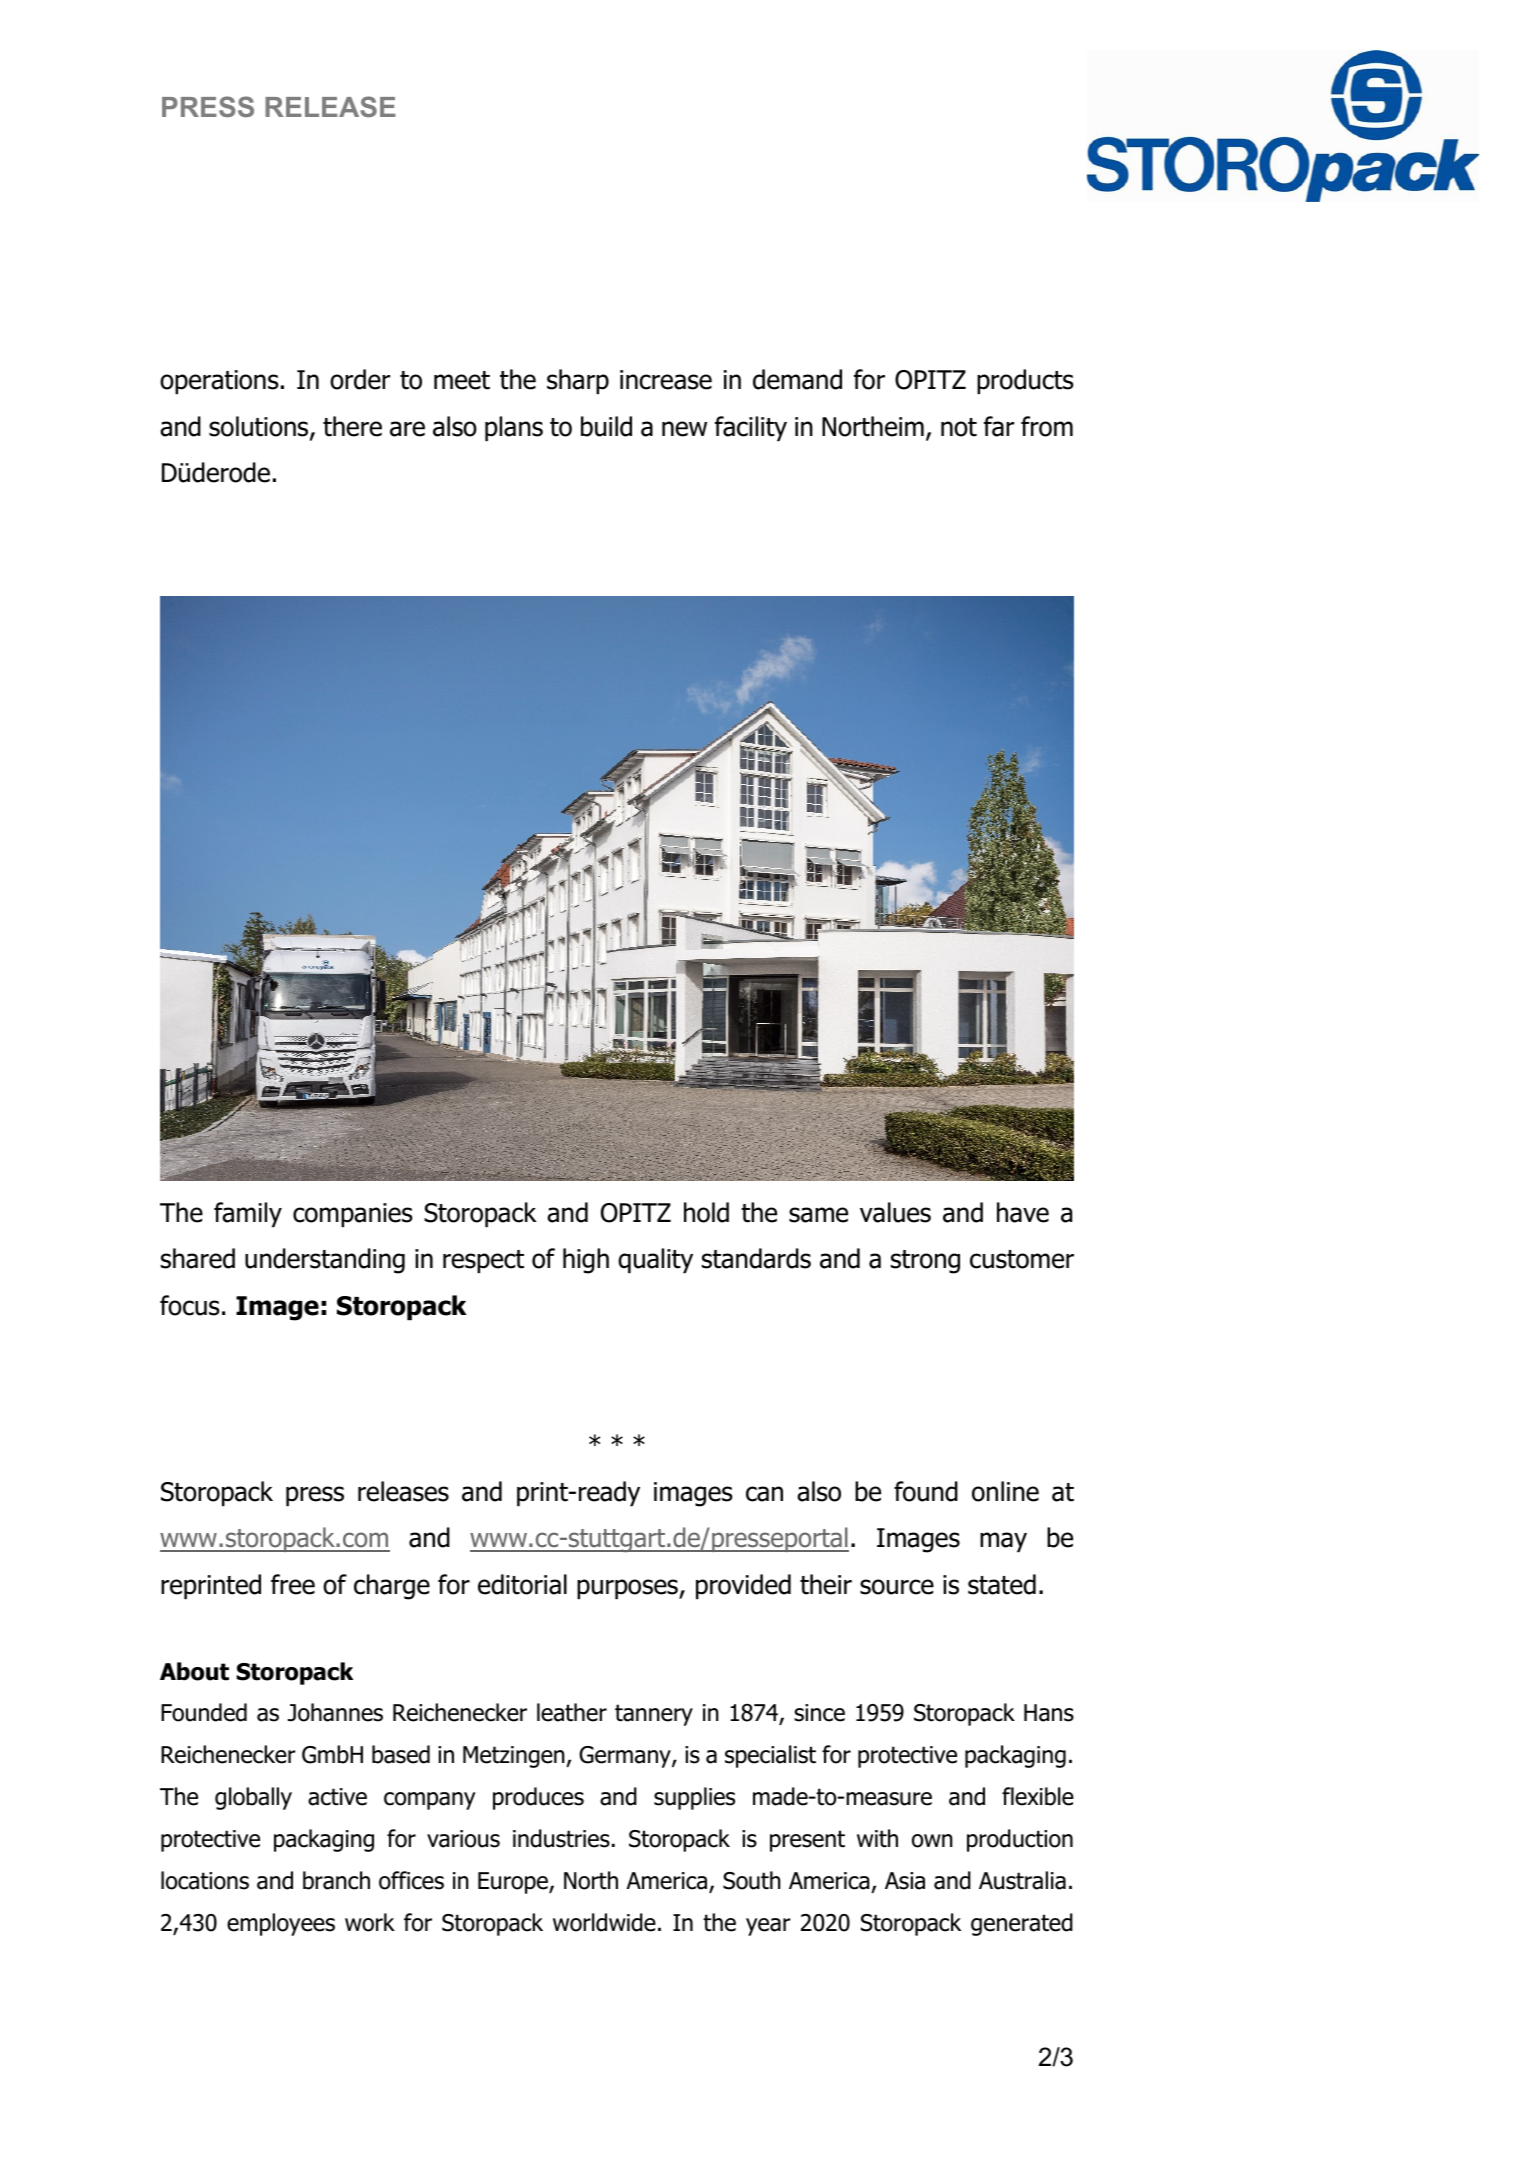 The image size is (1528, 2163). Describe the element at coordinates (606, 426) in the screenshot. I see `build` at that location.
